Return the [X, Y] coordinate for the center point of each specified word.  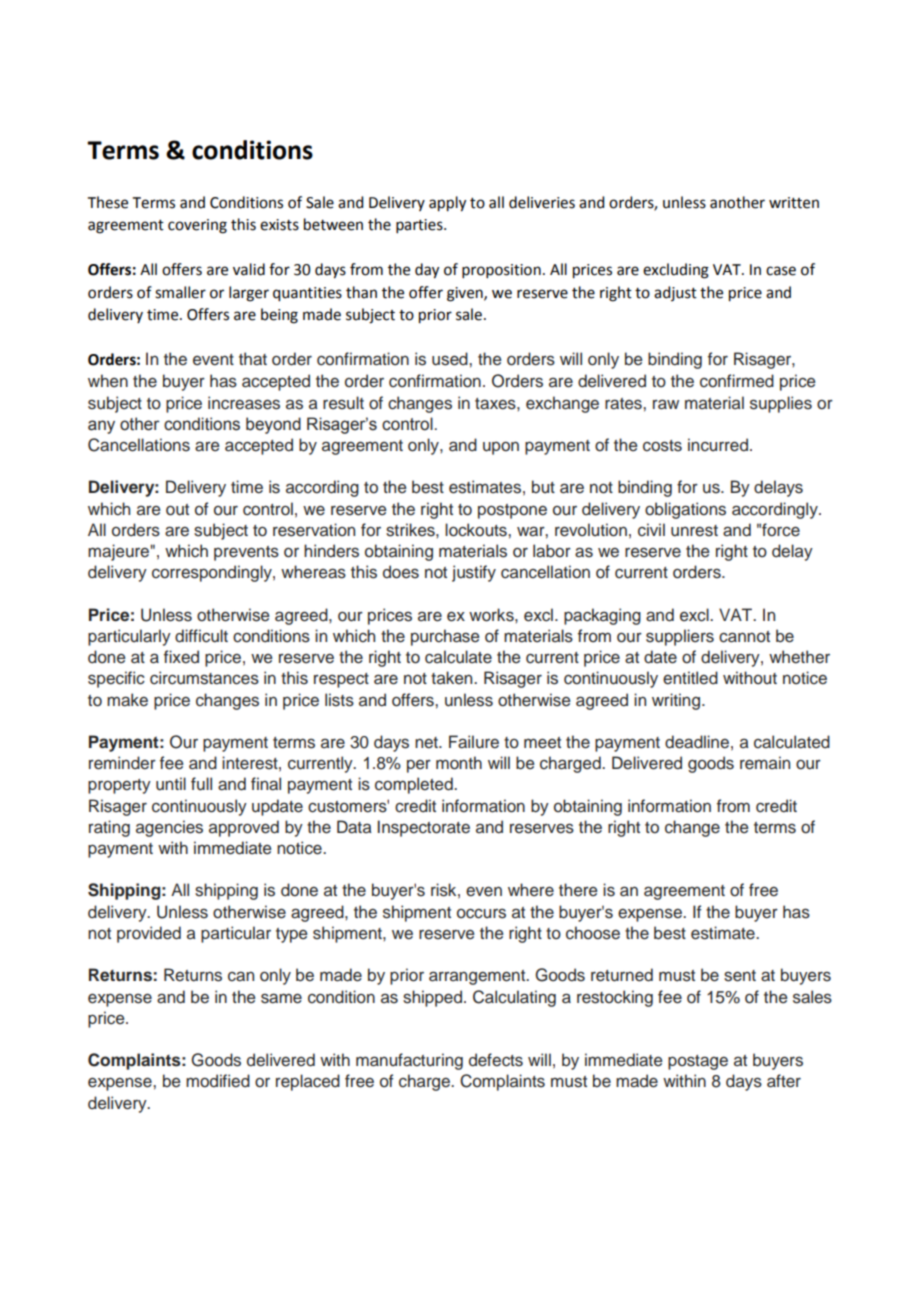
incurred [719, 445]
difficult [201, 636]
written [794, 203]
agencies [169, 828]
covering [197, 226]
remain [765, 763]
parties [420, 226]
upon [501, 448]
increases [244, 403]
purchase [445, 637]
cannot [744, 637]
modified [218, 1081]
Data [354, 827]
